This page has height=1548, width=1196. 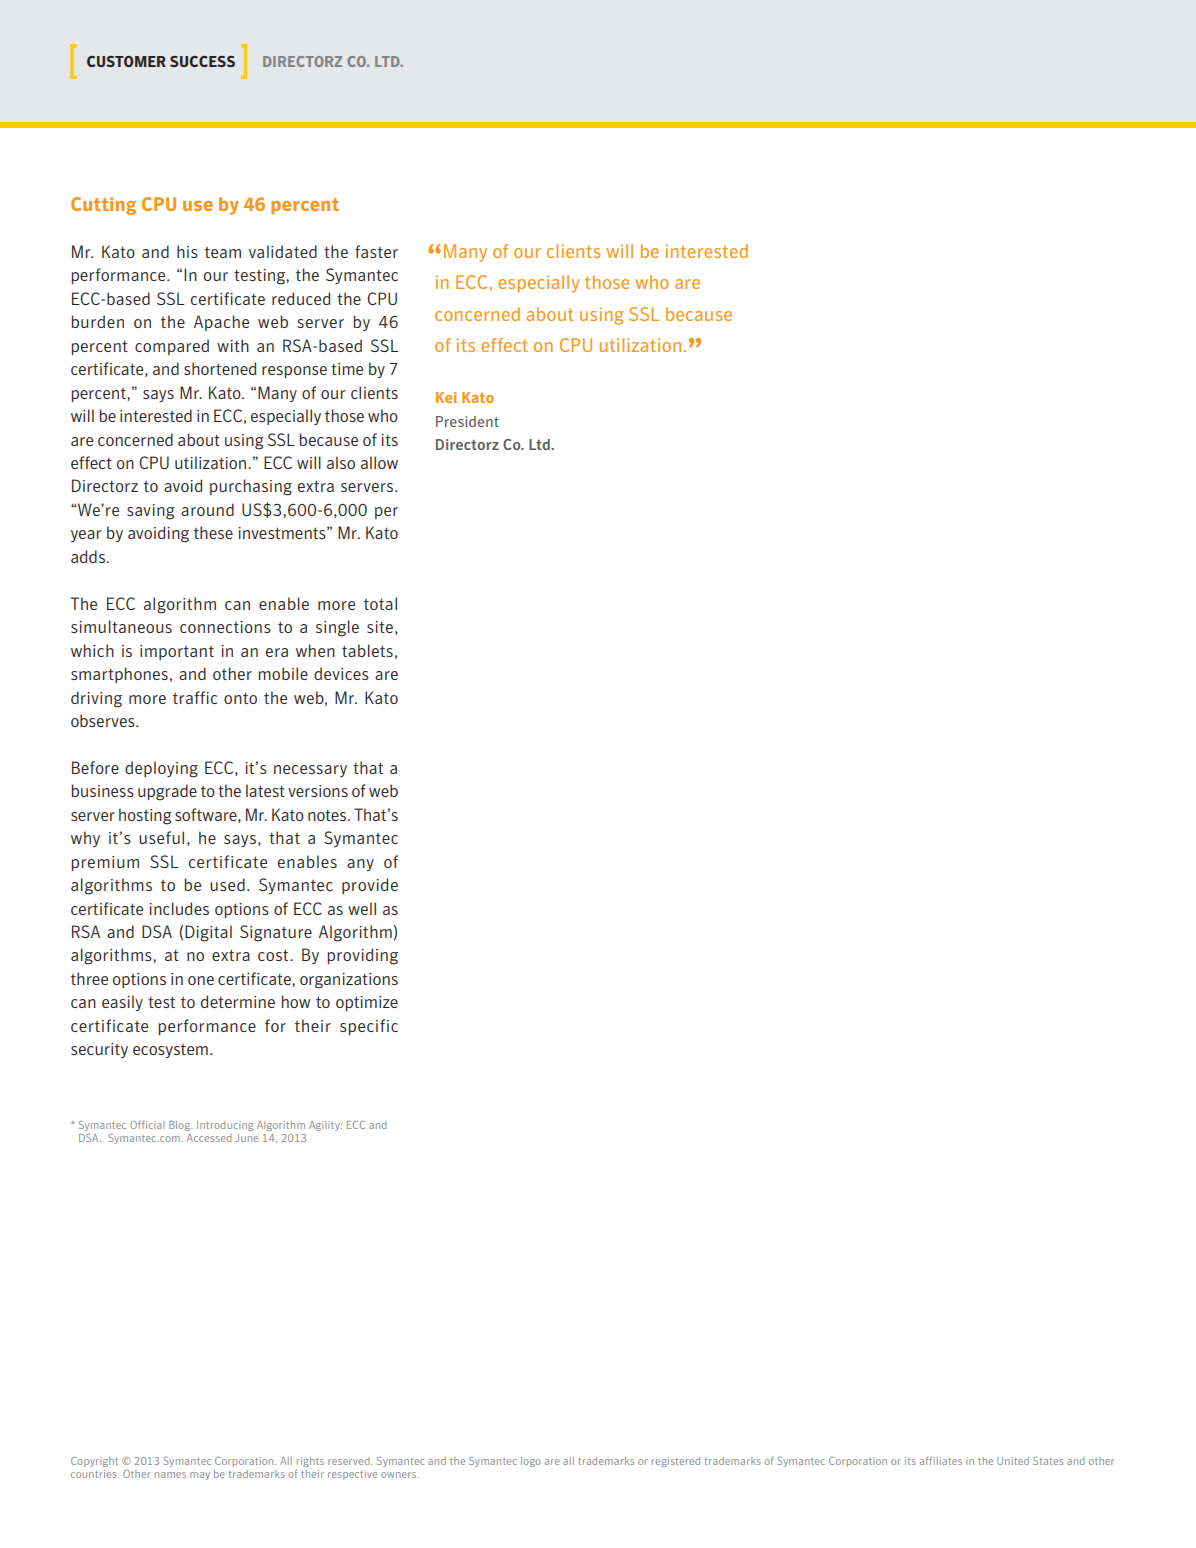 I want to click on Kei, so click(x=446, y=397).
